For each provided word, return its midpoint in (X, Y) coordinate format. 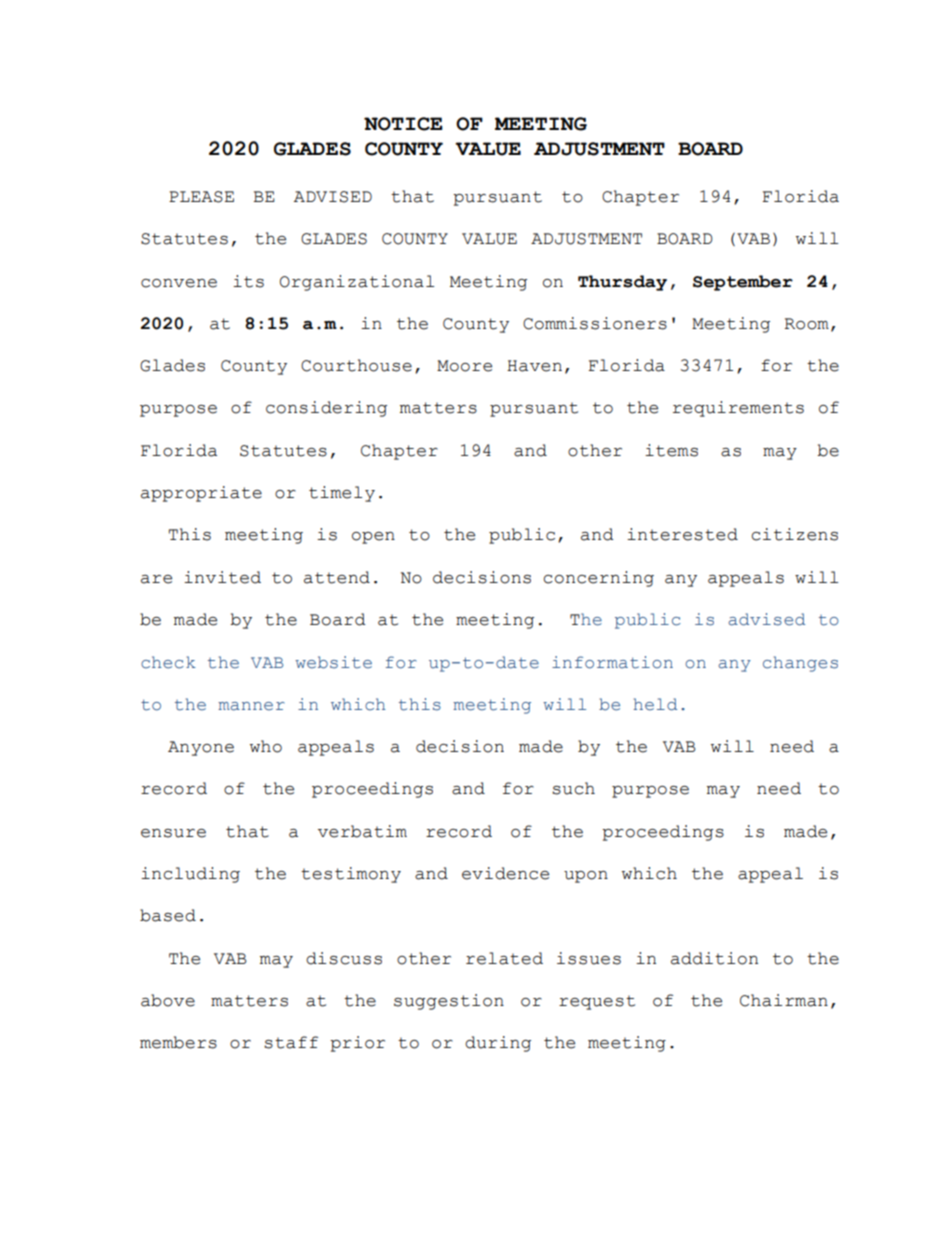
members (178, 1042)
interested (682, 534)
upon (586, 877)
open (373, 538)
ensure (173, 833)
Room (806, 324)
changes (800, 664)
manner (251, 706)
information (612, 662)
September (743, 283)
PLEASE (201, 197)
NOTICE (403, 124)
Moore (464, 366)
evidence (505, 873)
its (248, 281)
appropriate (201, 494)
